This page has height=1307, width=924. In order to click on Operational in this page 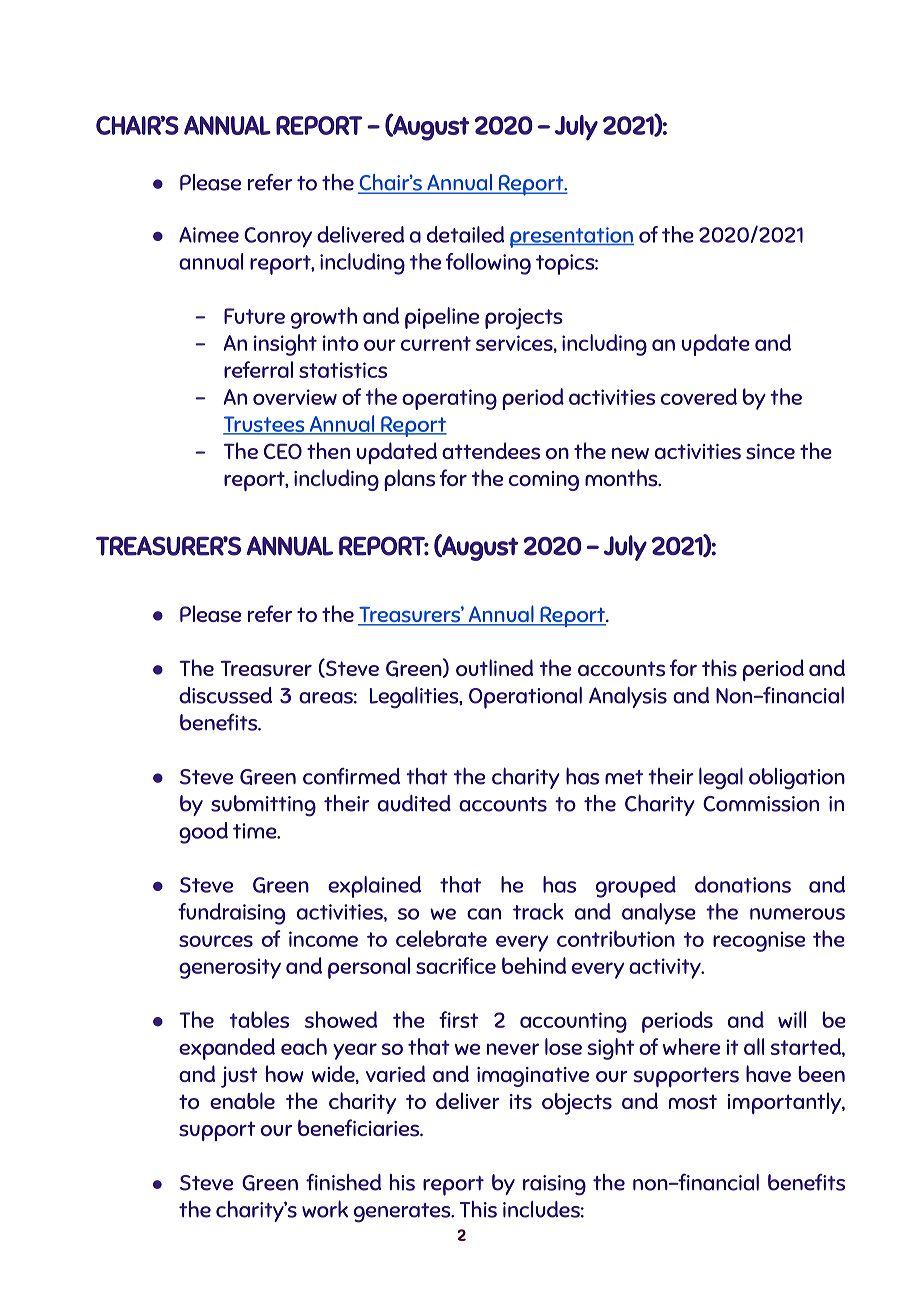, I will do `click(525, 698)`.
